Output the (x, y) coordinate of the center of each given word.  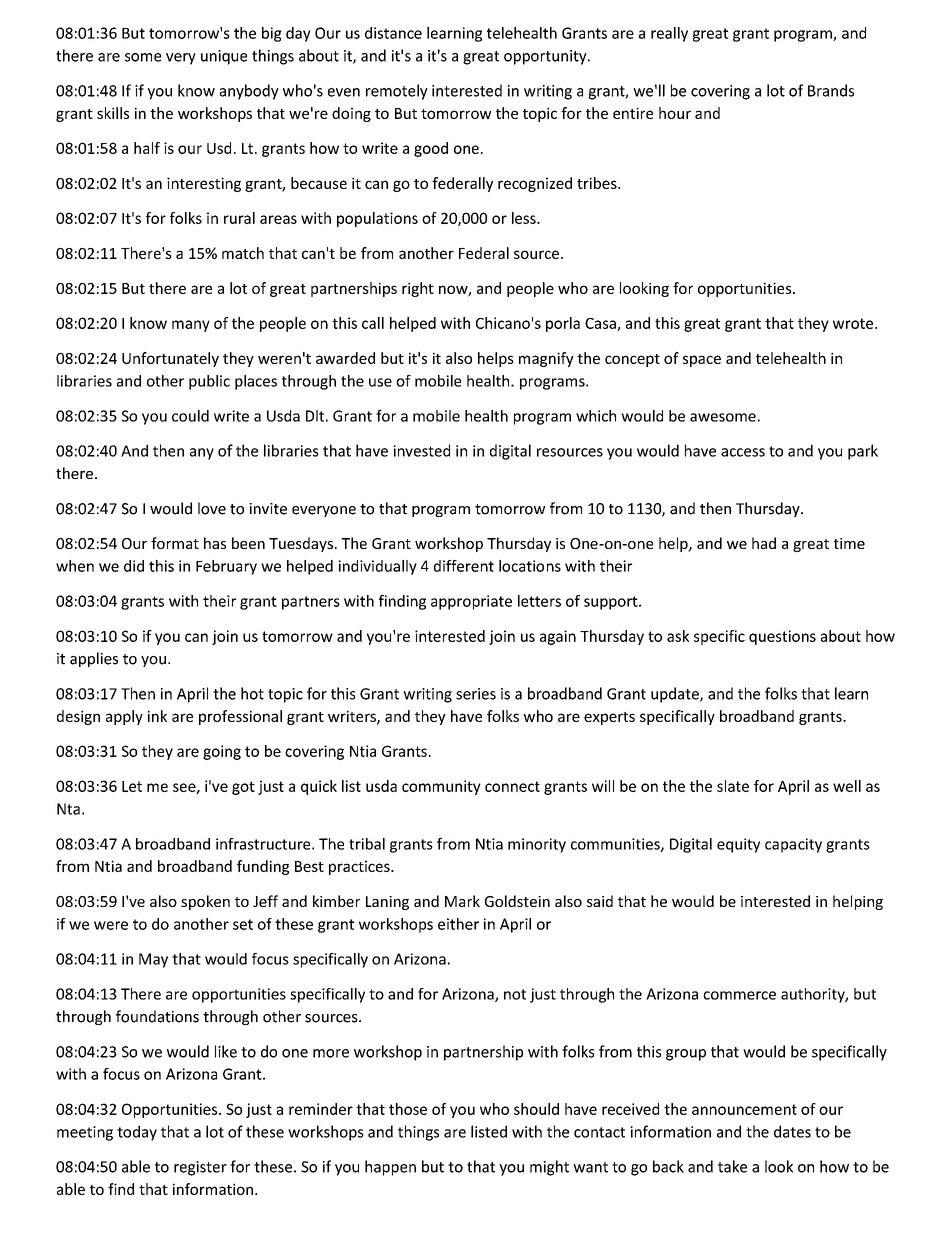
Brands (831, 90)
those (408, 1109)
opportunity (546, 57)
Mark (462, 901)
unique (224, 57)
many (191, 326)
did (134, 566)
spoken (205, 902)
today (137, 1133)
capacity (793, 845)
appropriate (471, 602)
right (418, 289)
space (702, 361)
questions (782, 637)
